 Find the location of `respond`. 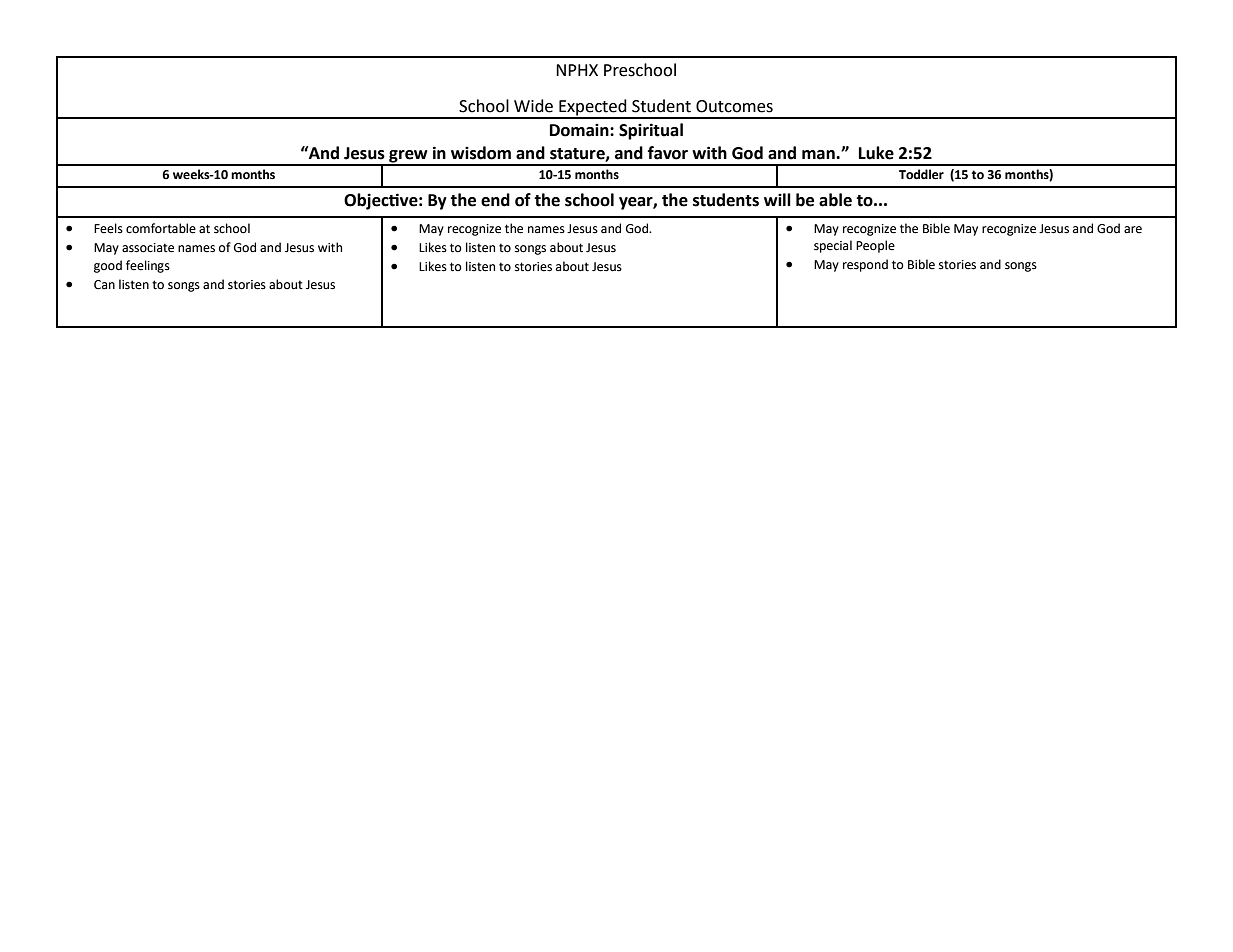

respond is located at coordinates (865, 265).
